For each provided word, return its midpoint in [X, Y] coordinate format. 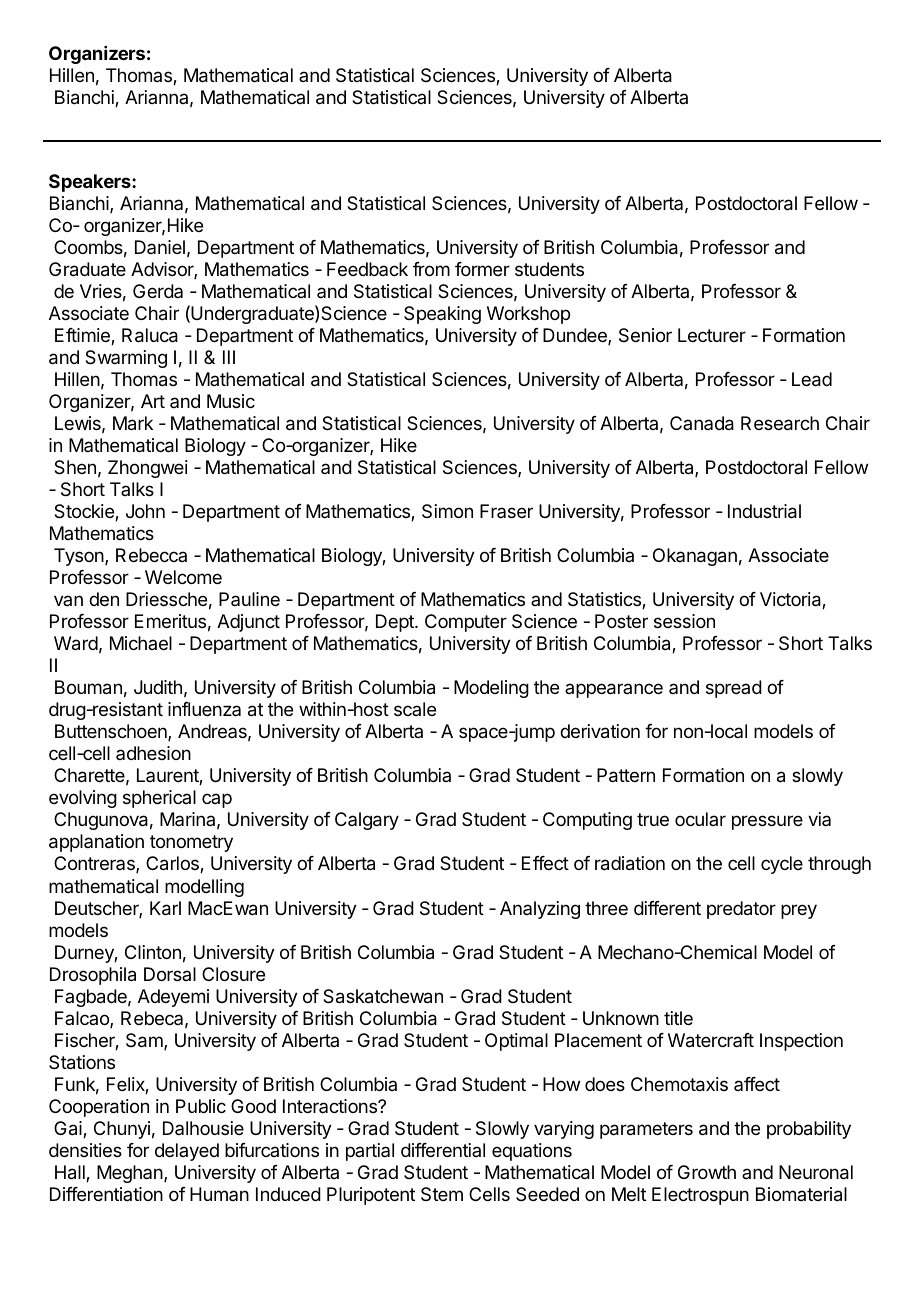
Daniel [160, 247]
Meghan [131, 1174]
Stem [442, 1194]
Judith [158, 687]
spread [734, 689]
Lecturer [712, 335]
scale [415, 709]
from [431, 269]
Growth [707, 1172]
